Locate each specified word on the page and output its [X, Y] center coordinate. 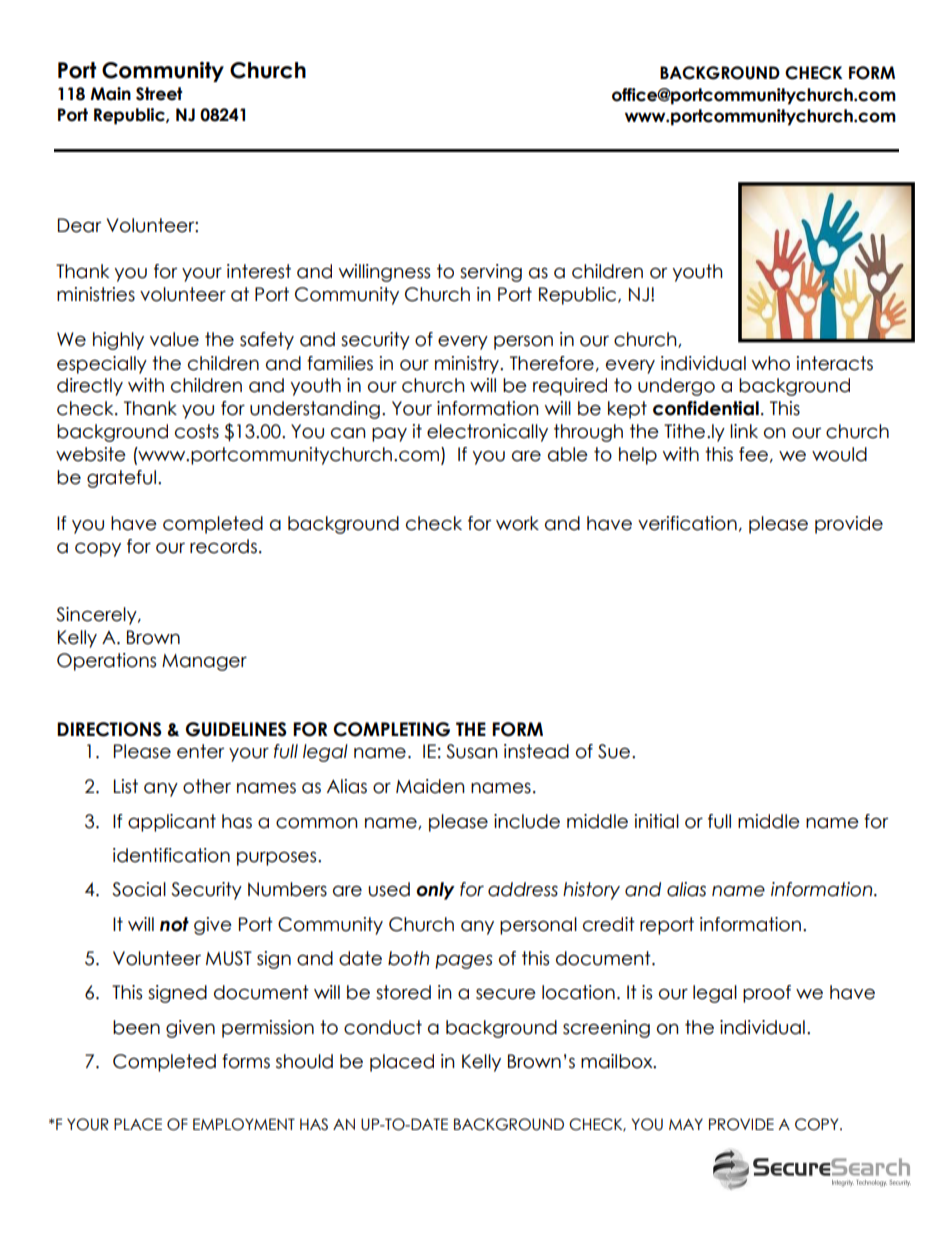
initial [657, 821]
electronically [487, 433]
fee [753, 454]
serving [491, 273]
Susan [472, 751]
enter [200, 751]
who [771, 363]
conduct [383, 1027]
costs [197, 431]
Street [159, 94]
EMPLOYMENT [244, 1124]
